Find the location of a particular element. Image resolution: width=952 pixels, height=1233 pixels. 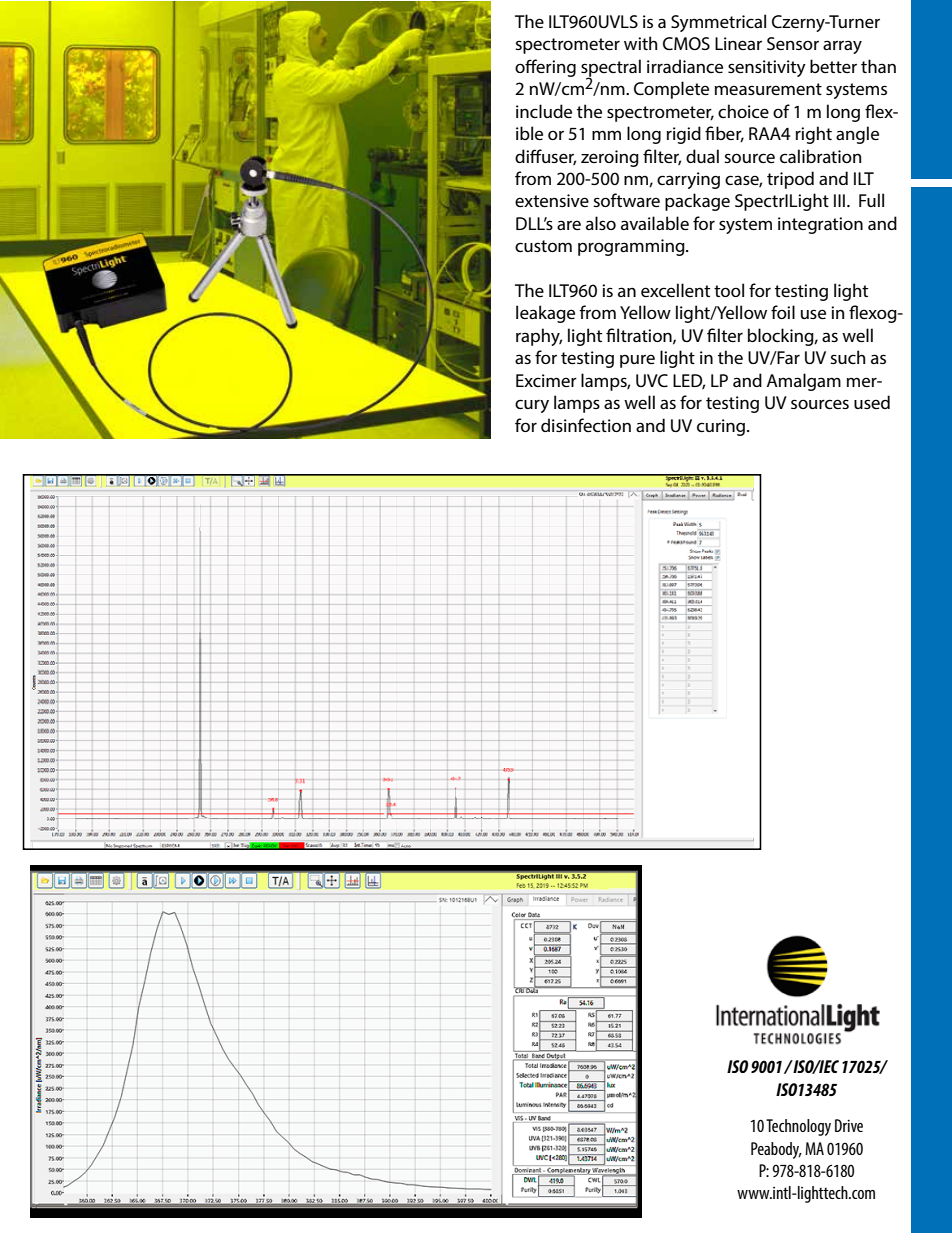

Excimer is located at coordinates (546, 380).
